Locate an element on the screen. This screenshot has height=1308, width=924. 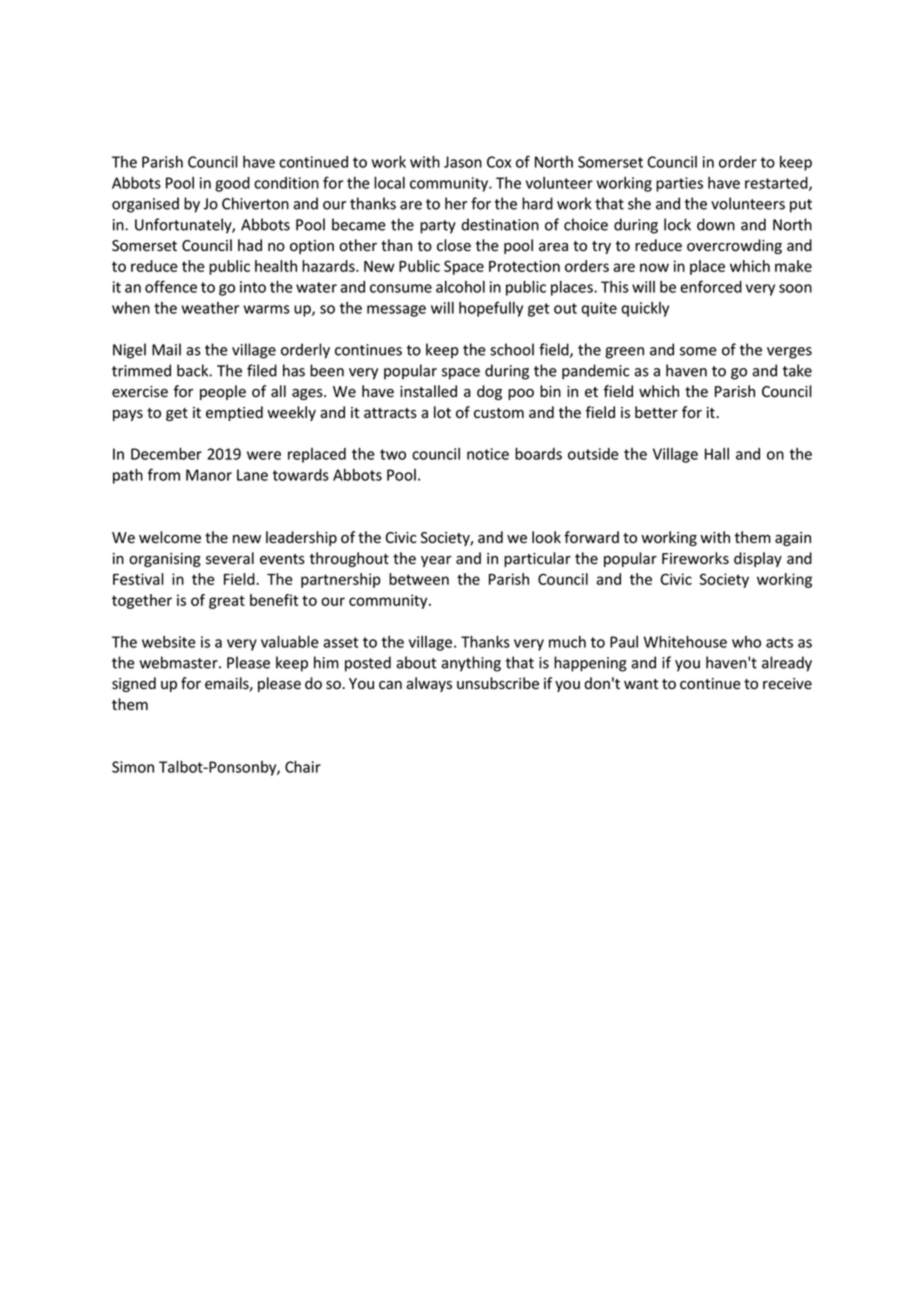
Jason is located at coordinates (463, 162).
